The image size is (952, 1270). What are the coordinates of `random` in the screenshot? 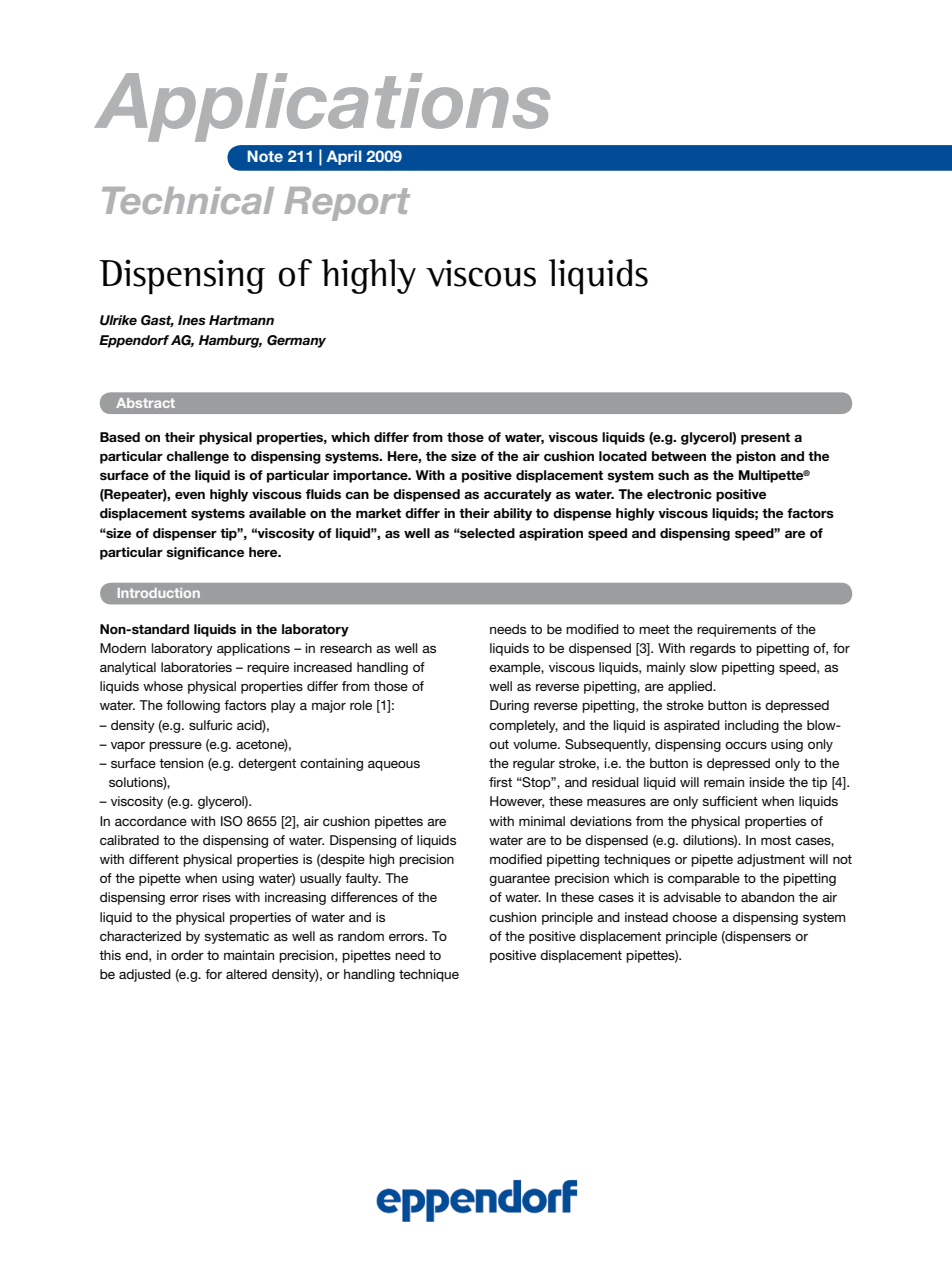 It's located at (361, 936).
